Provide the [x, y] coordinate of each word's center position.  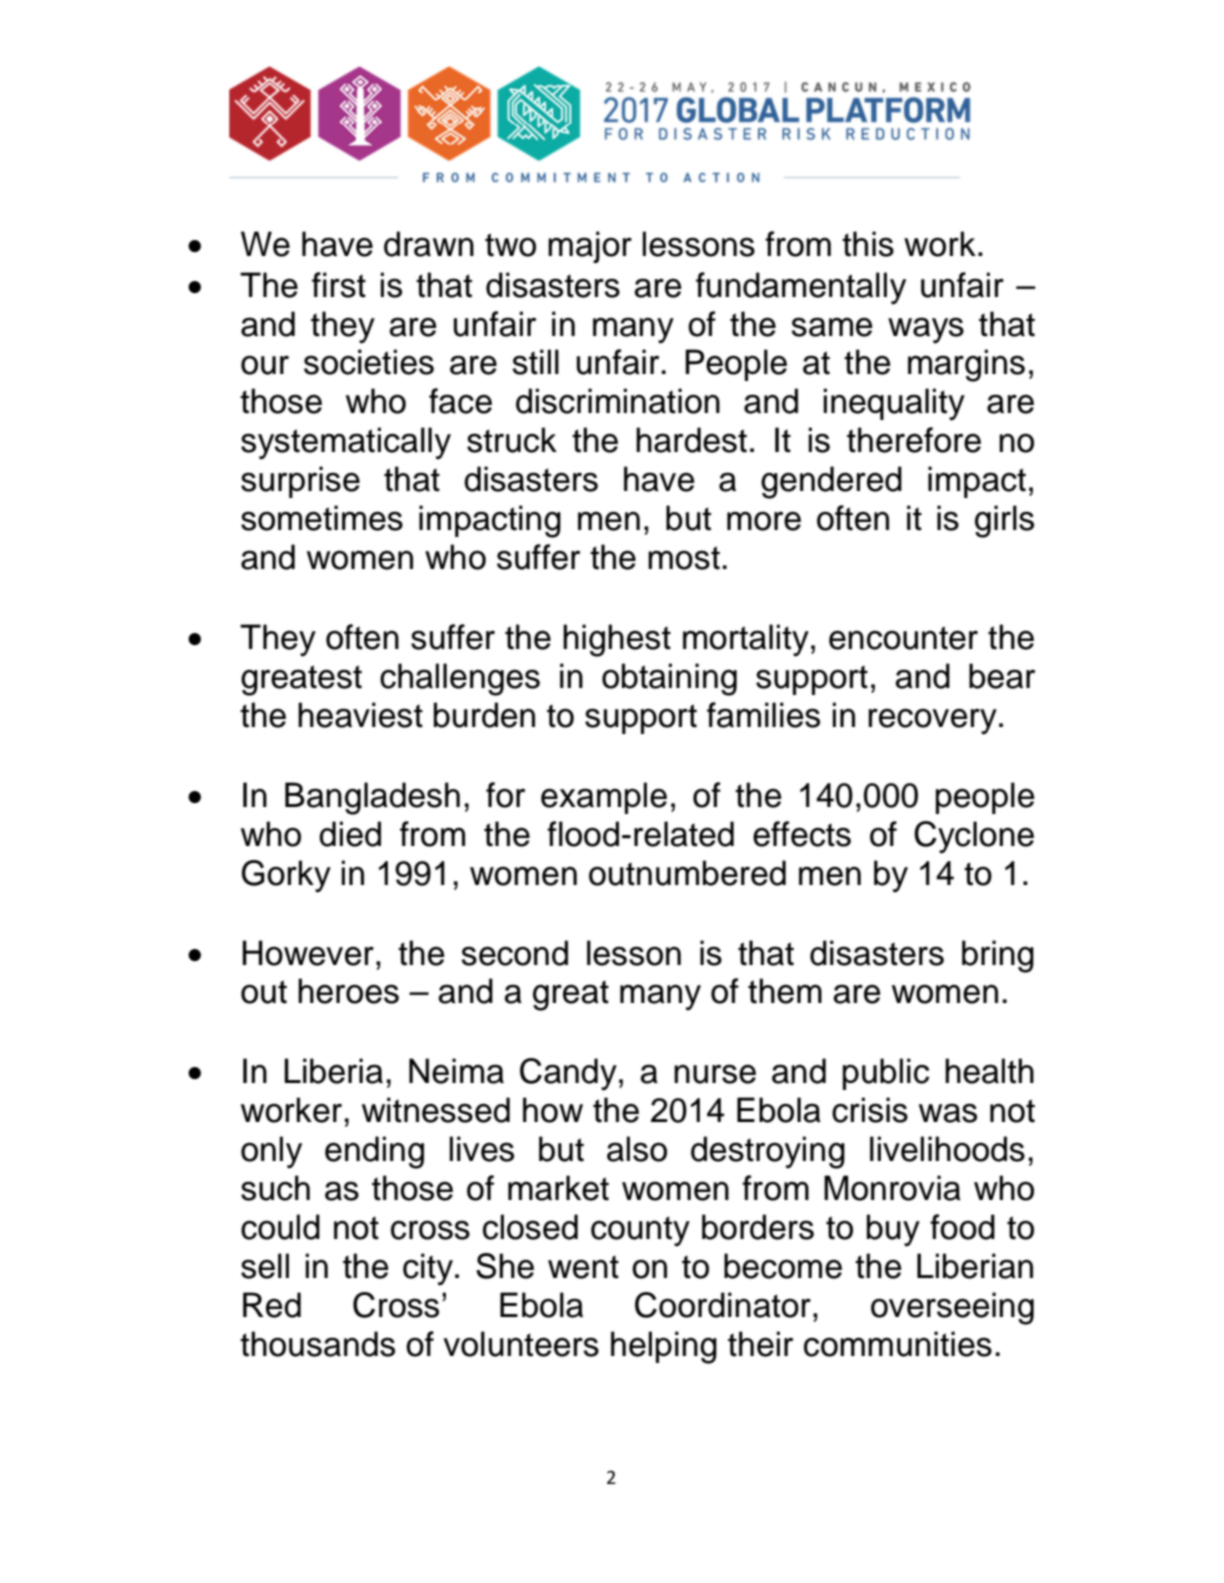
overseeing [952, 1308]
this [868, 244]
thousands [317, 1344]
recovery [932, 722]
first [339, 285]
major [590, 247]
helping [664, 1347]
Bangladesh [372, 798]
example [604, 798]
